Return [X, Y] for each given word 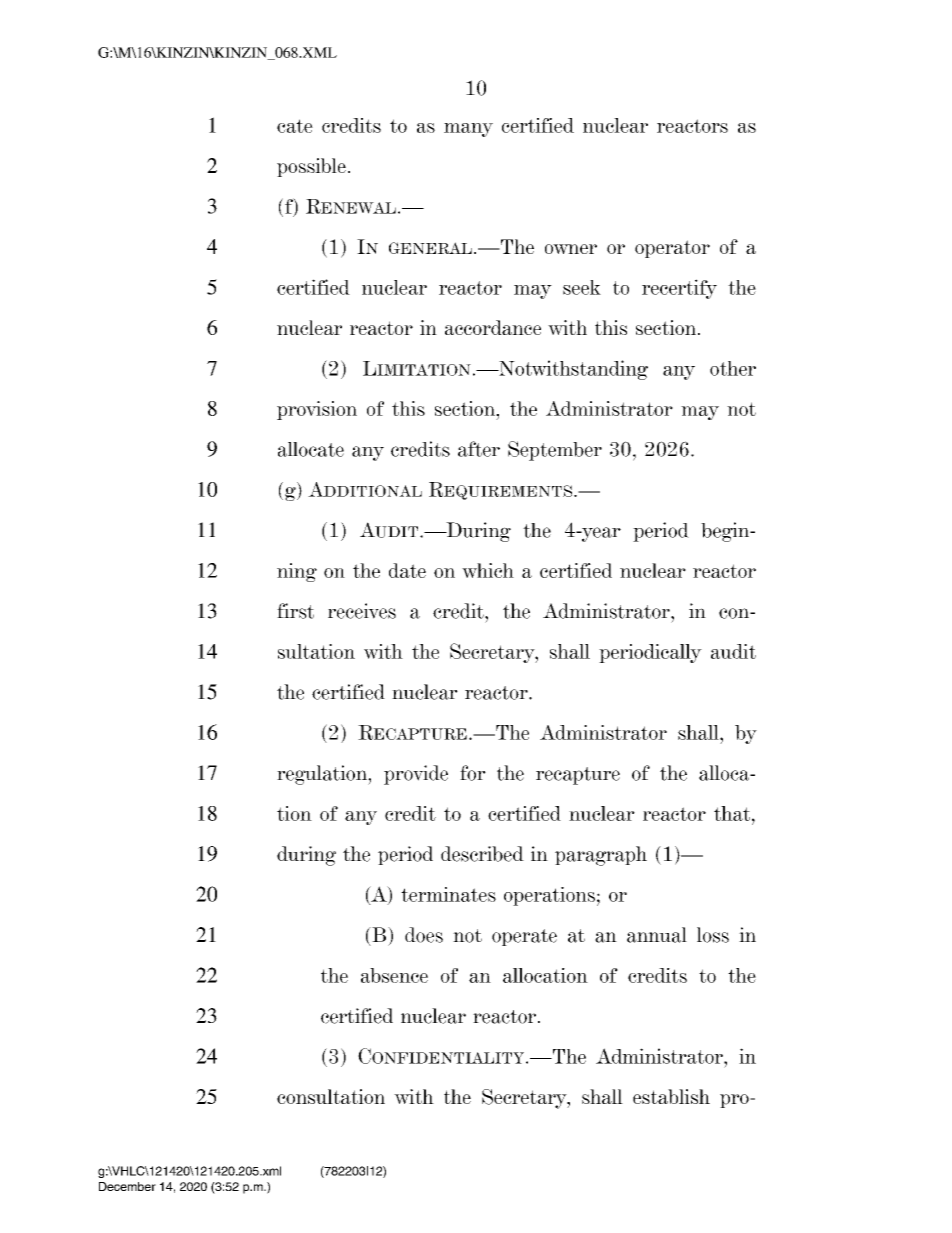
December [127, 1186]
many [468, 130]
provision [317, 410]
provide [416, 775]
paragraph [601, 856]
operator [672, 249]
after [479, 449]
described [482, 854]
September [555, 451]
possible [311, 167]
